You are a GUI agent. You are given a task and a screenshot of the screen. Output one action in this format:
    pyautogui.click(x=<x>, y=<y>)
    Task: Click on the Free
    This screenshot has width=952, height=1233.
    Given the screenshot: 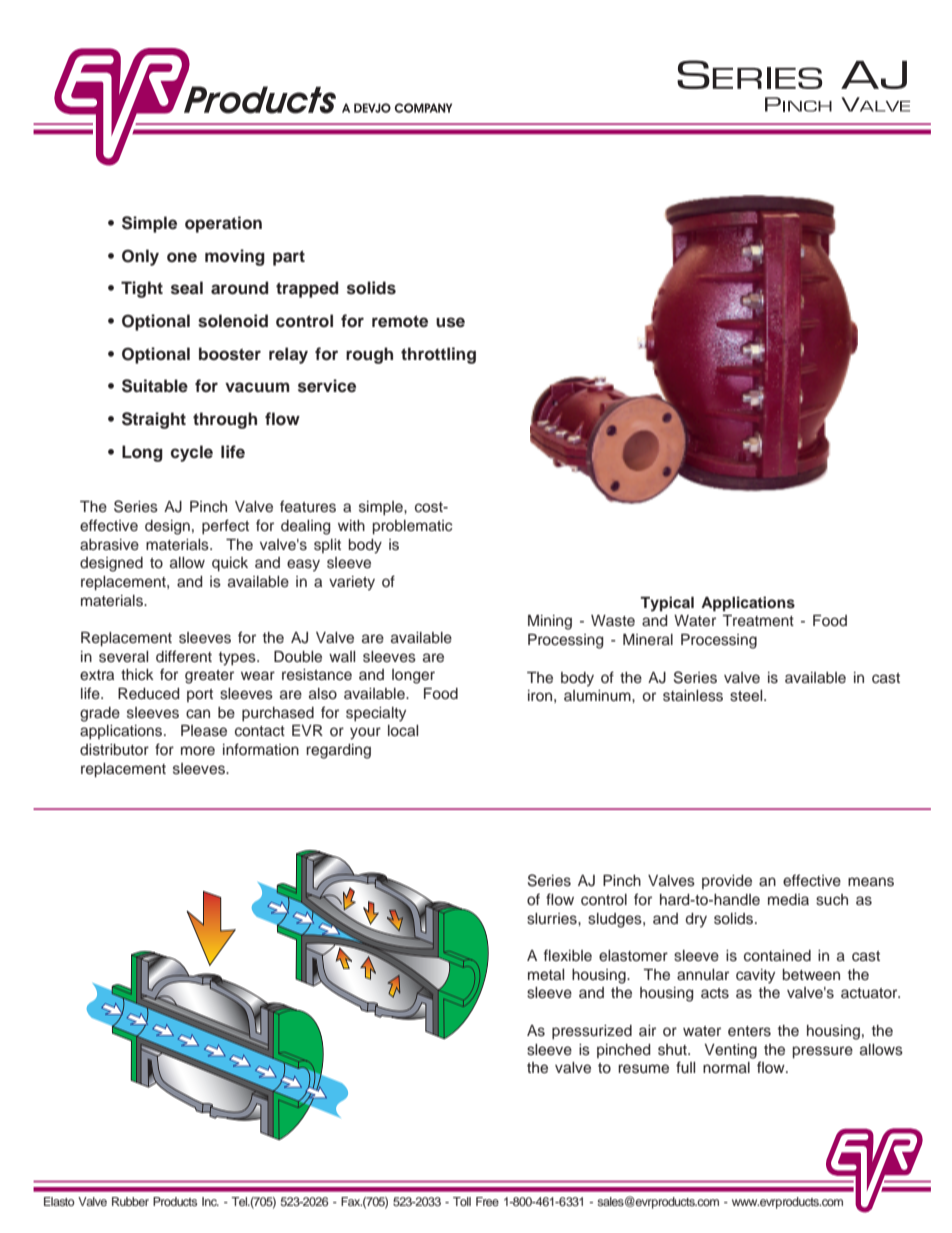 What is the action you would take?
    pyautogui.click(x=487, y=1201)
